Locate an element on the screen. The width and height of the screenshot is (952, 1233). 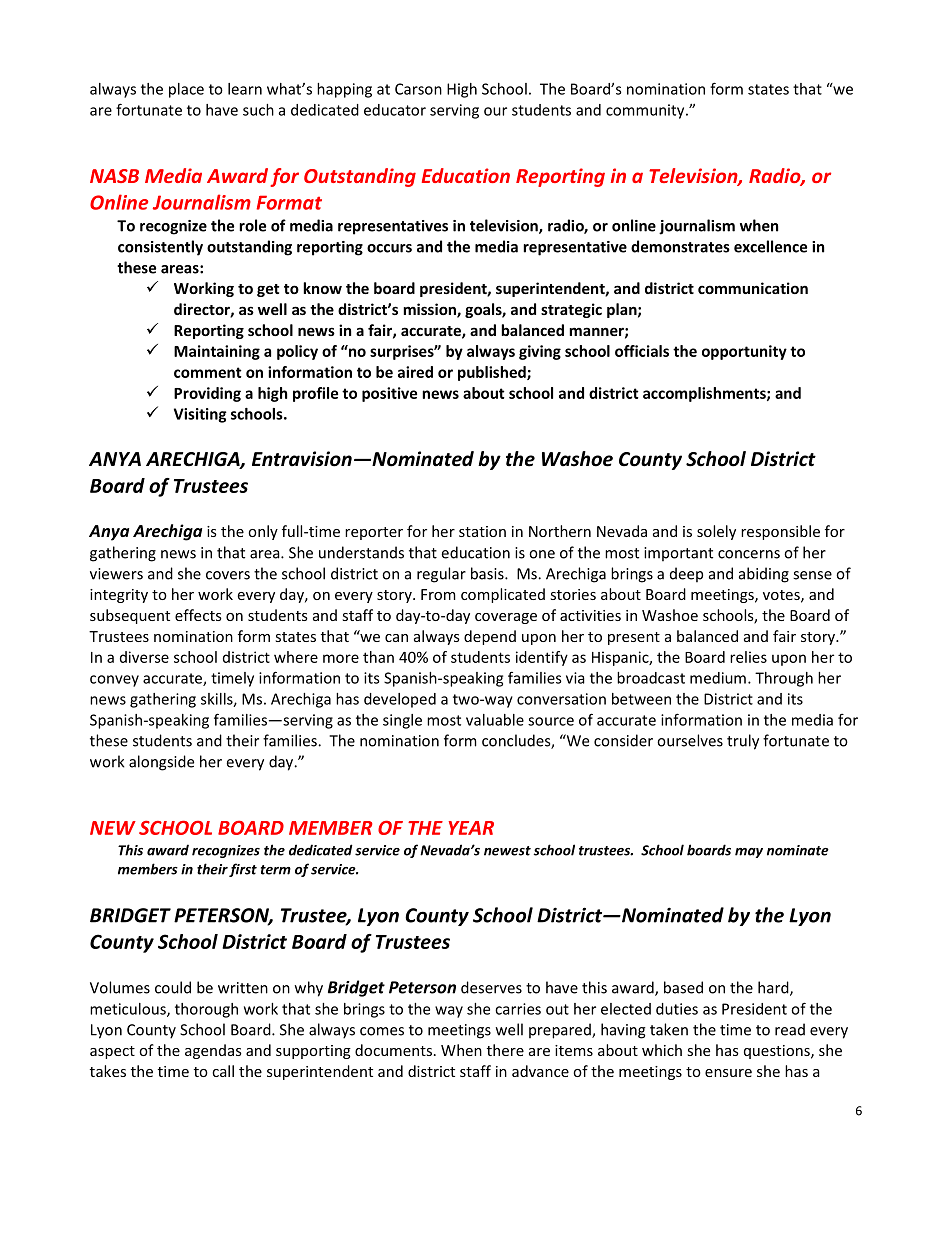
ensure is located at coordinates (728, 1073).
